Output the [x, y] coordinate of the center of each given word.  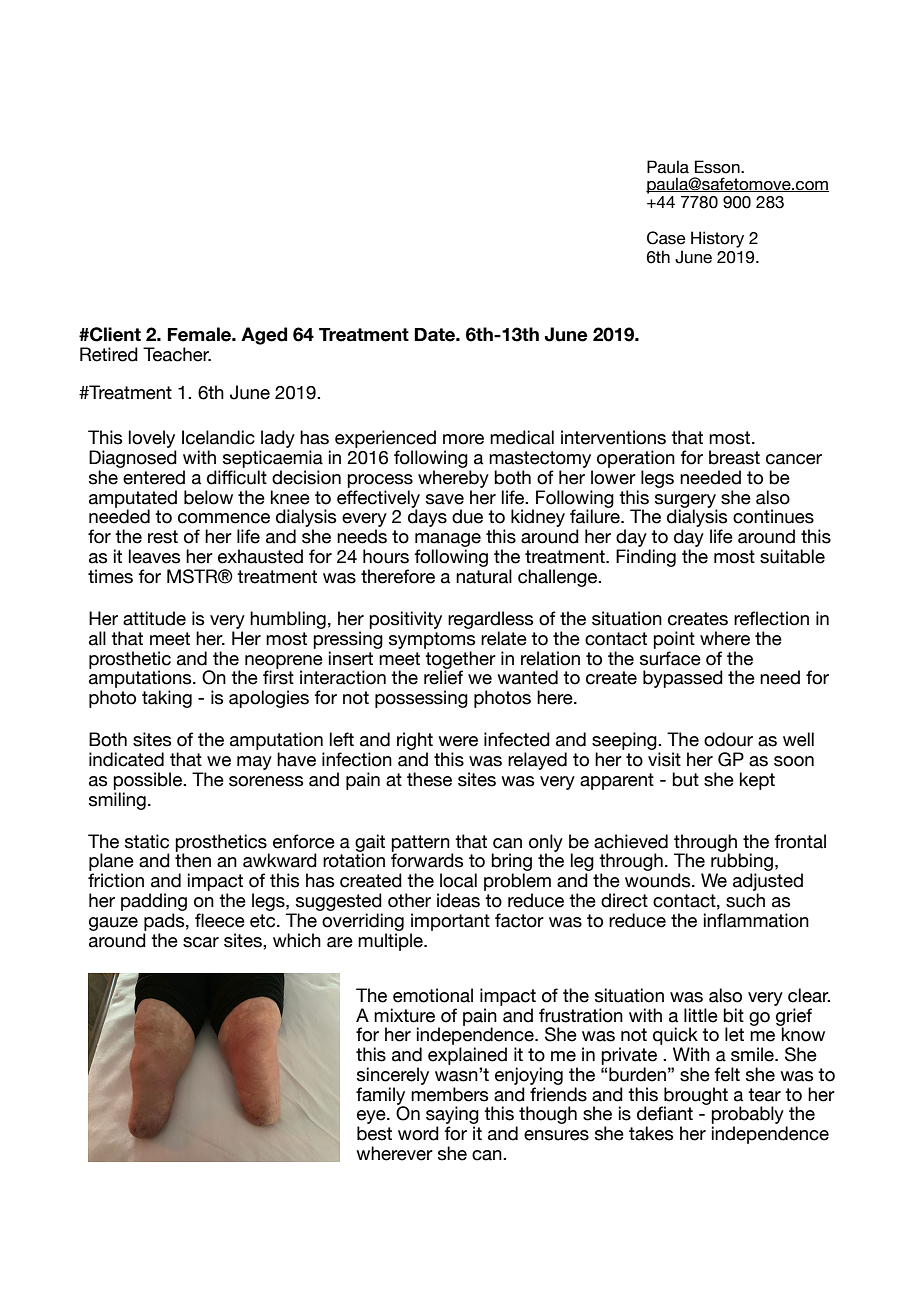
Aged [264, 336]
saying [452, 1116]
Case [666, 238]
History [717, 239]
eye [372, 1118]
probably [747, 1116]
